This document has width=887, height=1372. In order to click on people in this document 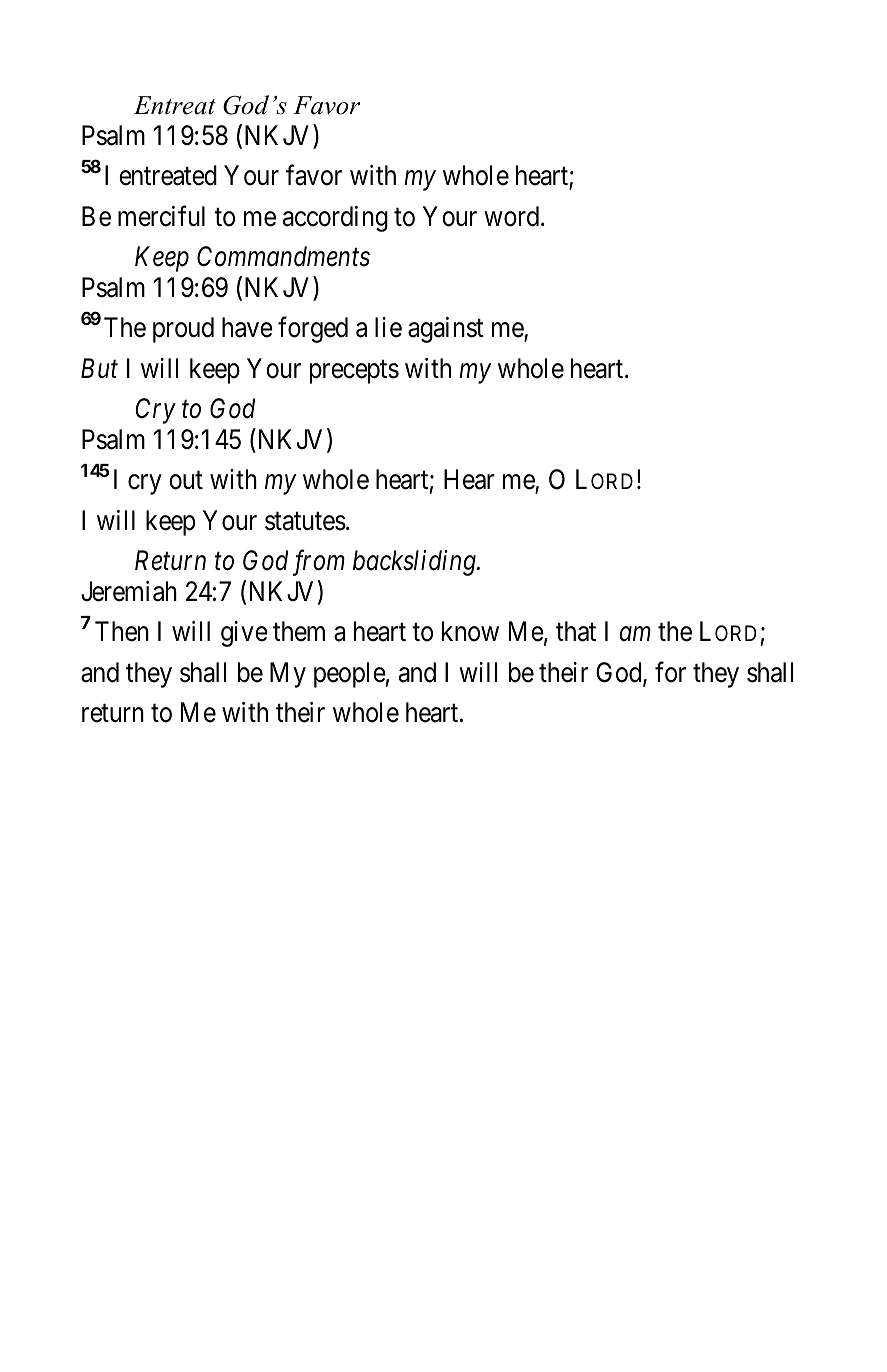, I will do `click(350, 675)`.
